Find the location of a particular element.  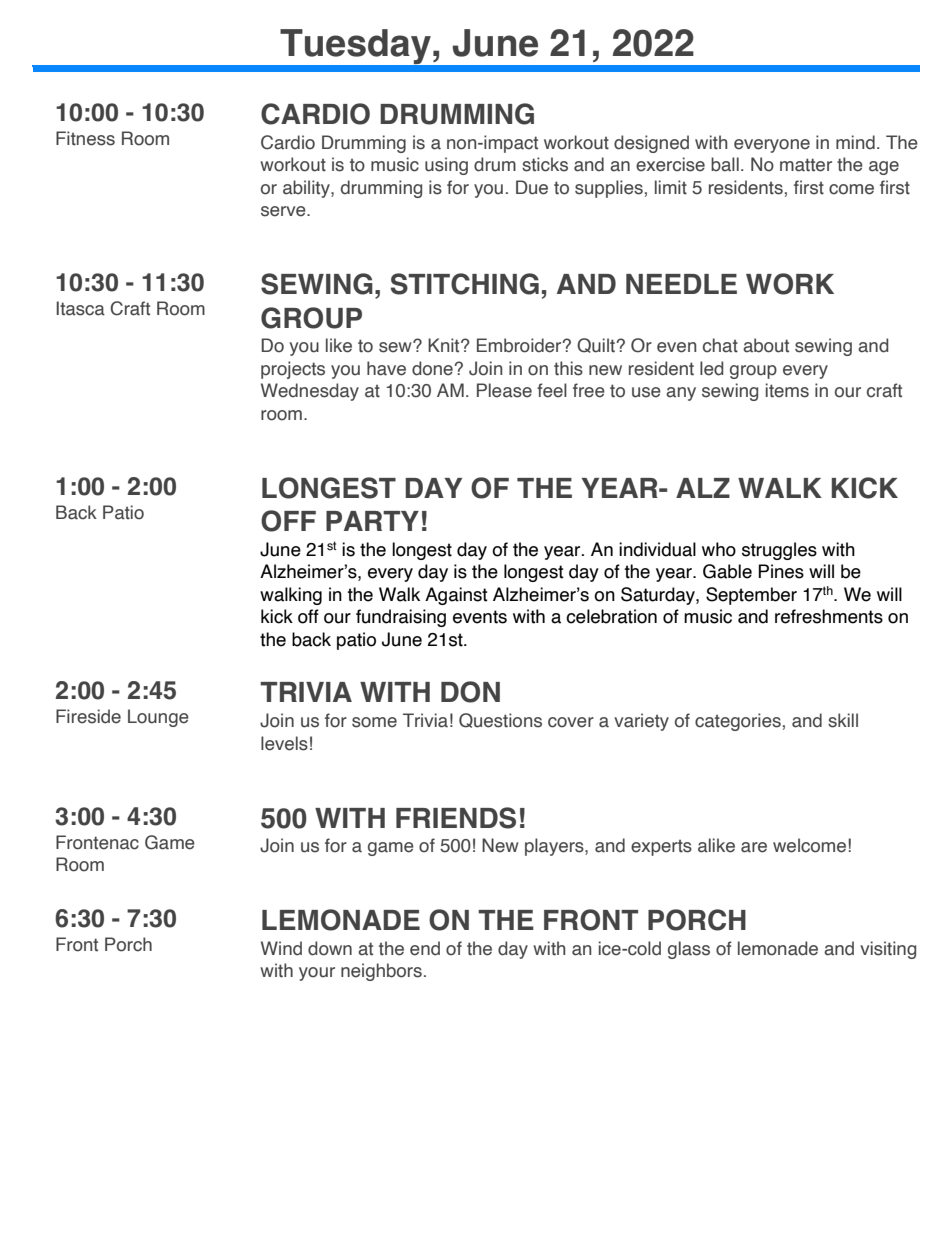

Fitness is located at coordinates (85, 138).
